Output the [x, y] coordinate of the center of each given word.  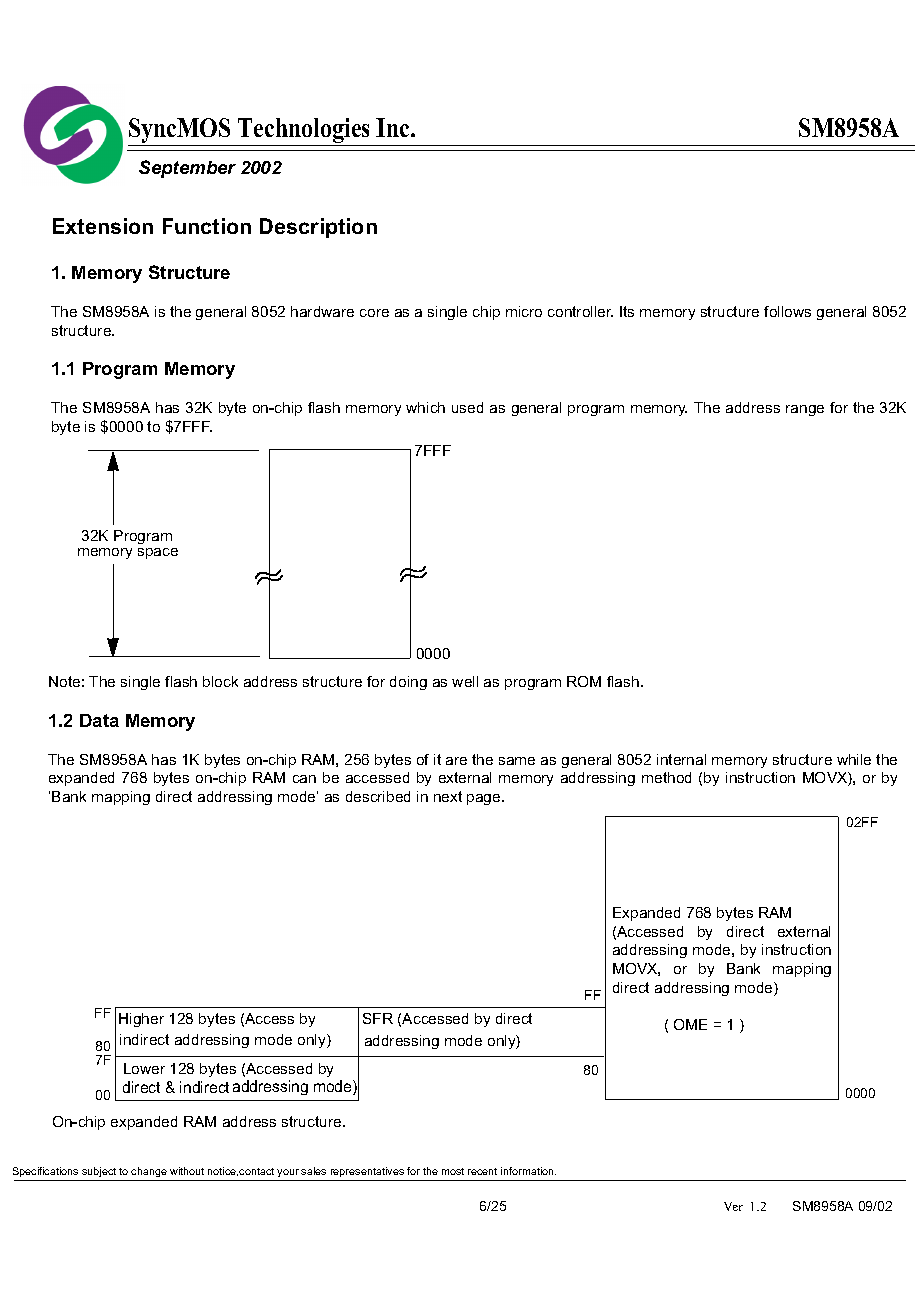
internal [681, 759]
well [465, 681]
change [149, 1172]
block [220, 681]
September [187, 169]
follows [787, 311]
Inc [394, 127]
